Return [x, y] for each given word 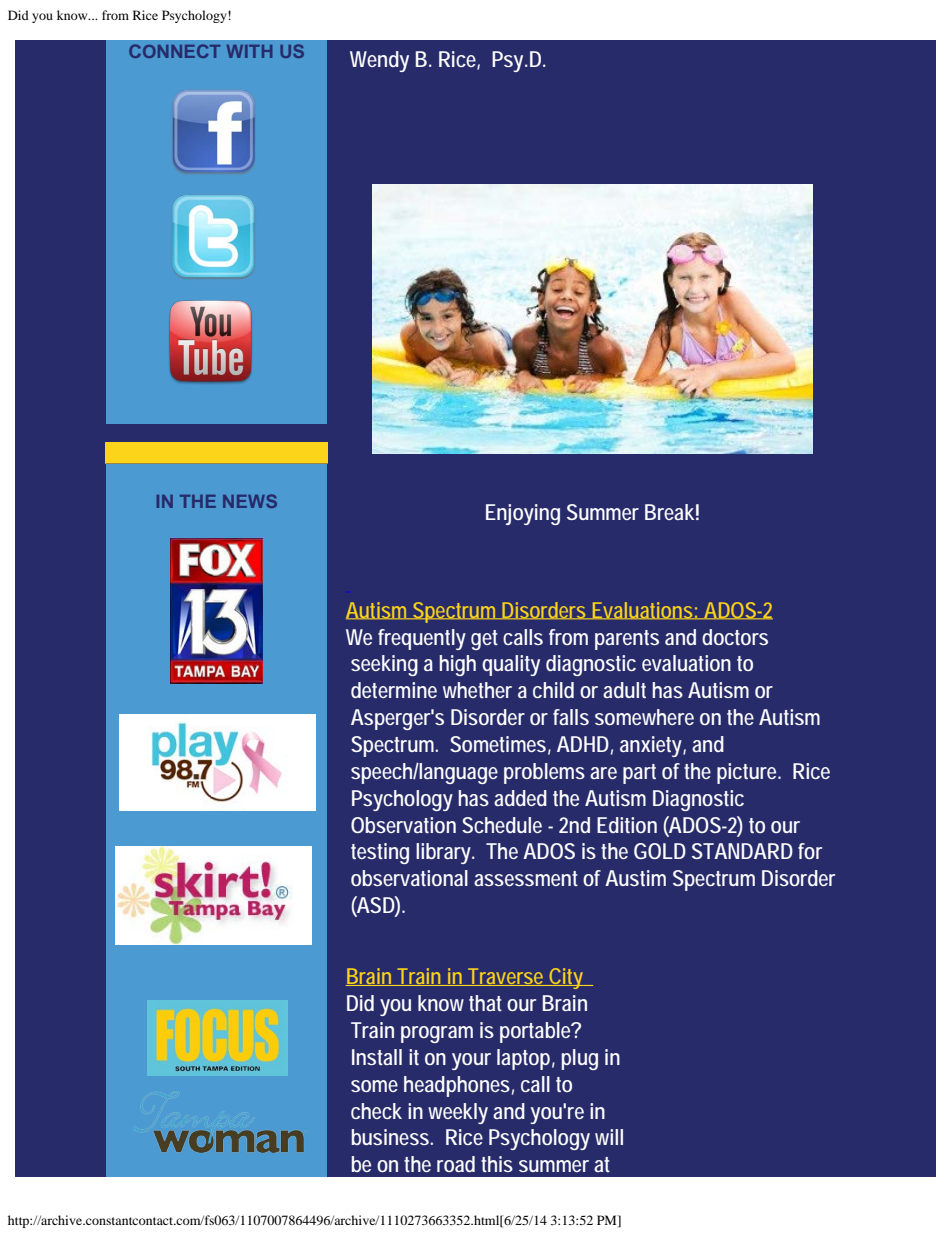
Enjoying [523, 514]
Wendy [379, 61]
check [376, 1111]
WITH [249, 51]
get [484, 640]
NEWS [250, 501]
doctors [735, 637]
